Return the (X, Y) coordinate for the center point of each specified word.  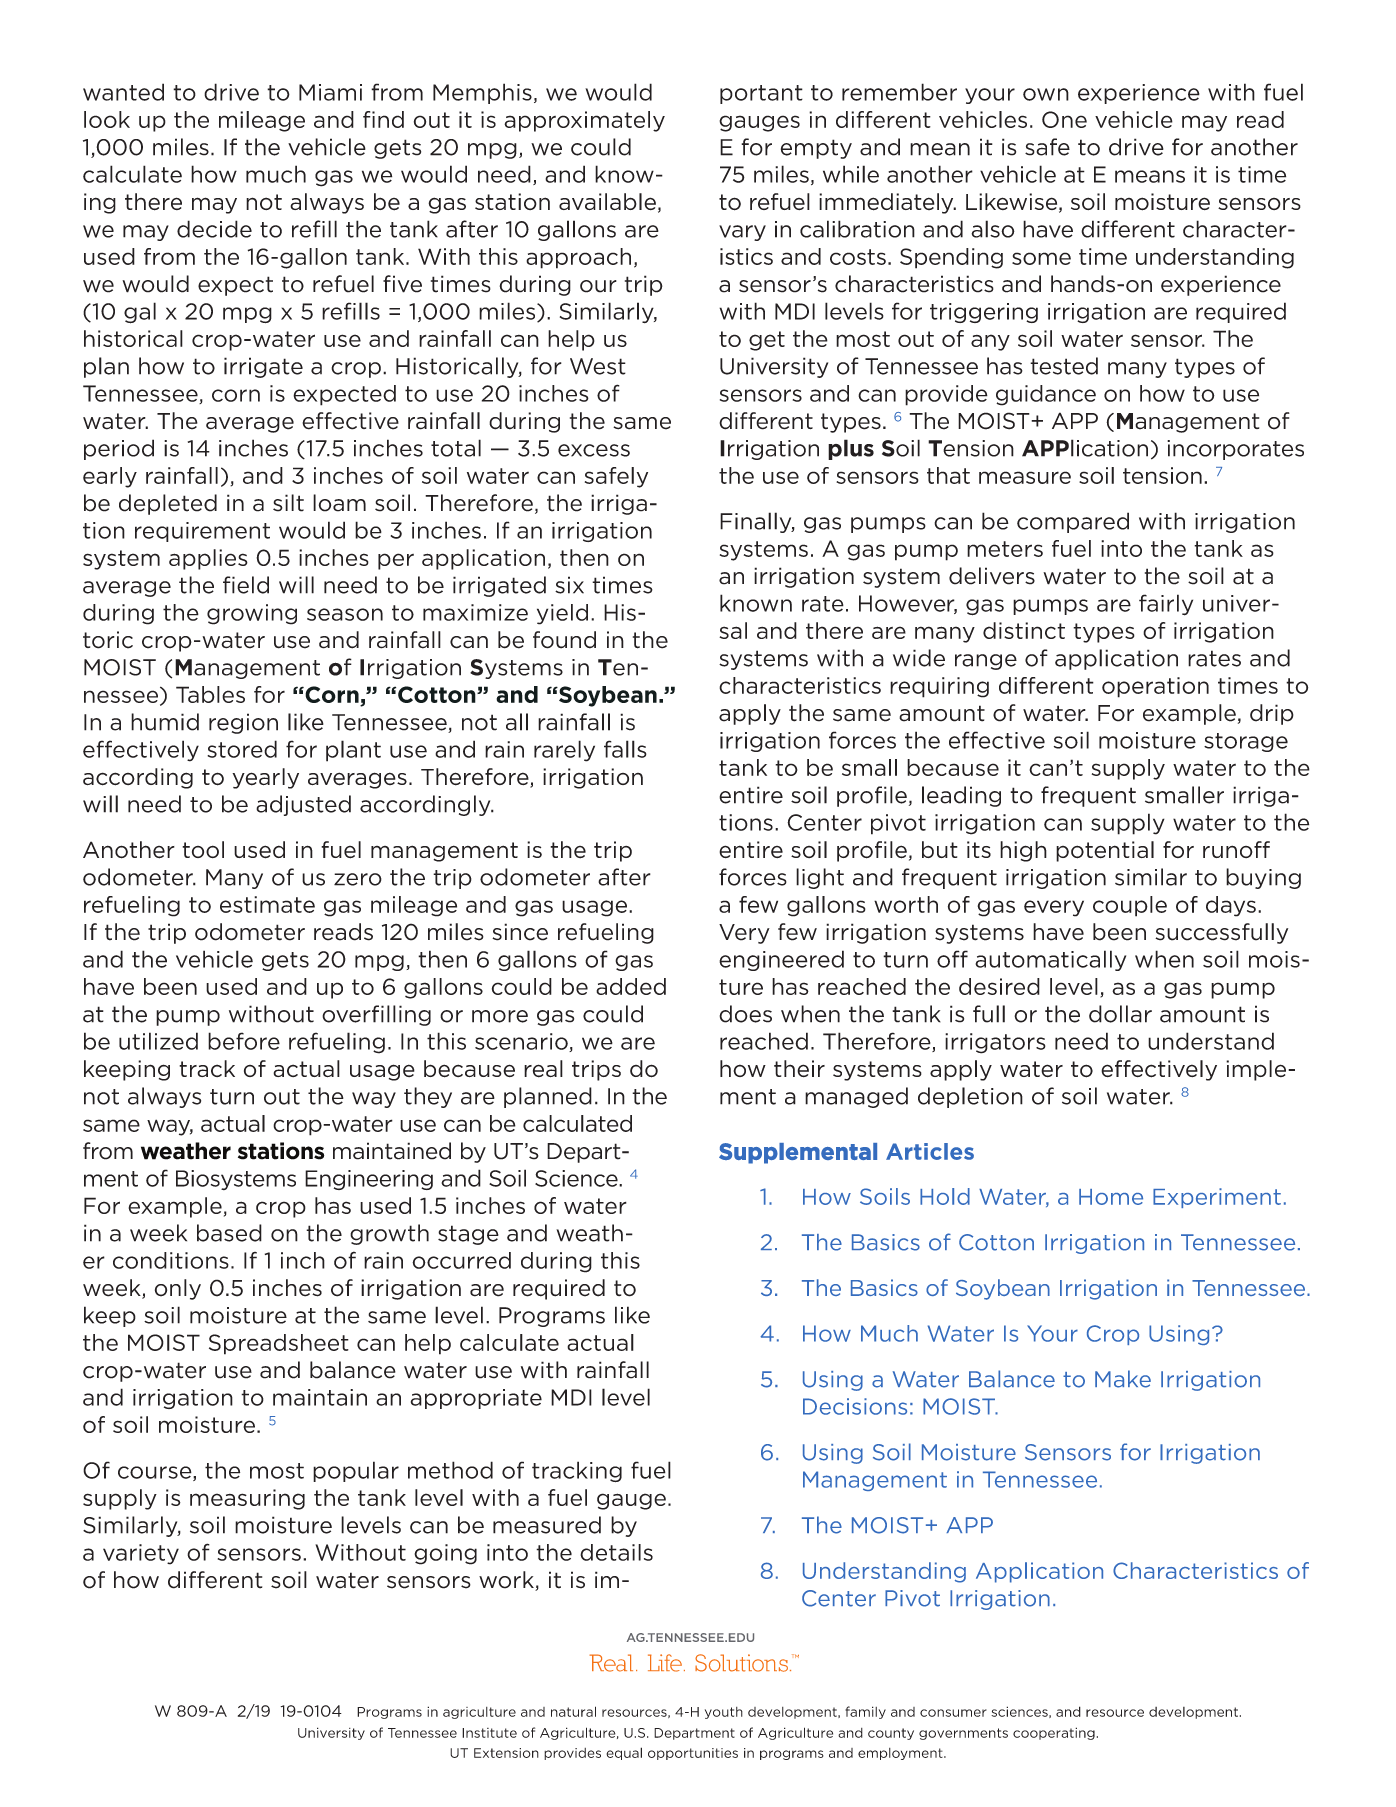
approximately (584, 121)
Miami (330, 92)
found (564, 640)
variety (141, 1554)
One (1064, 119)
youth (724, 1713)
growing (252, 614)
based (229, 1233)
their (799, 1068)
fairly (1166, 605)
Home (1111, 1197)
